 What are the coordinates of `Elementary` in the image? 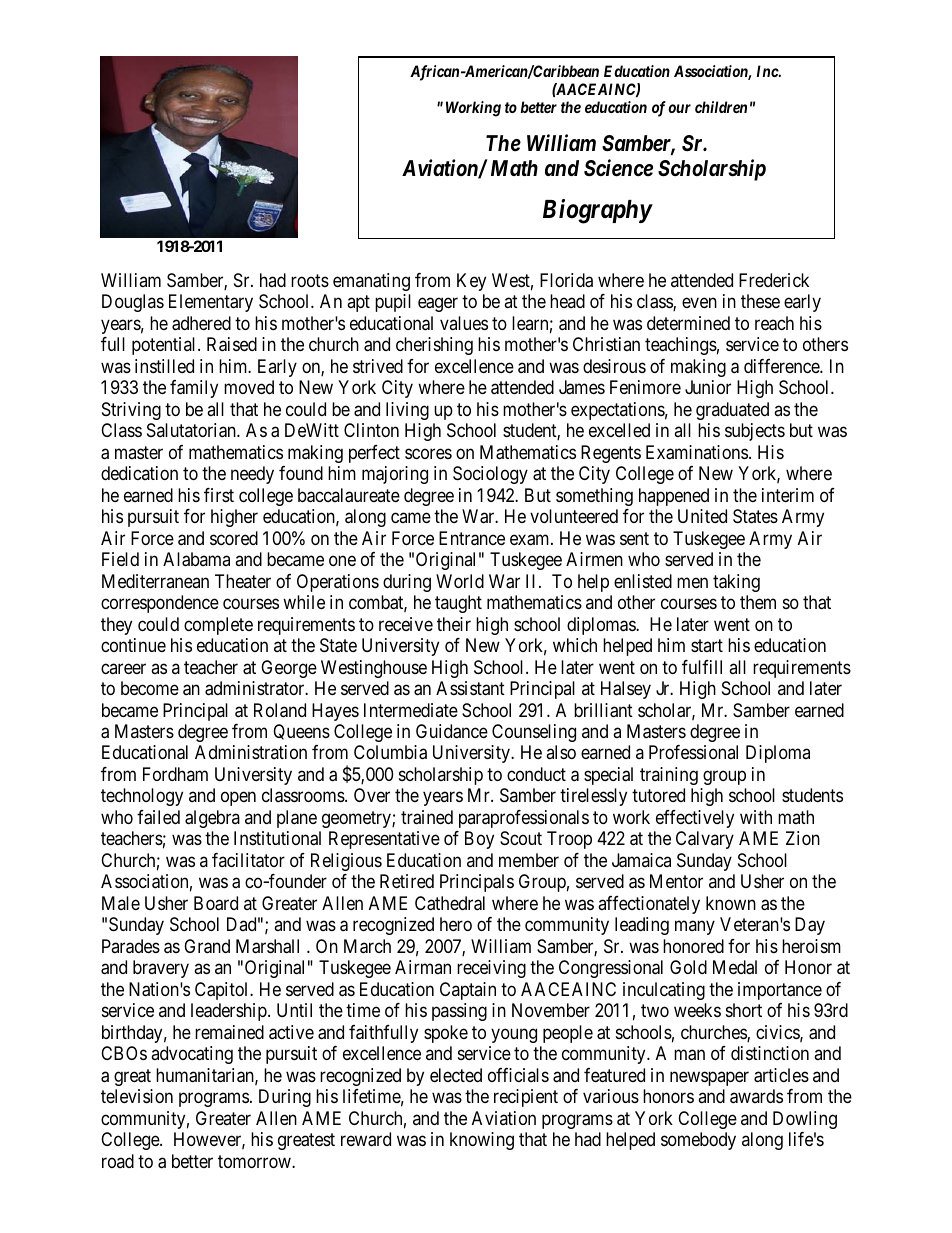 It's located at (211, 303).
